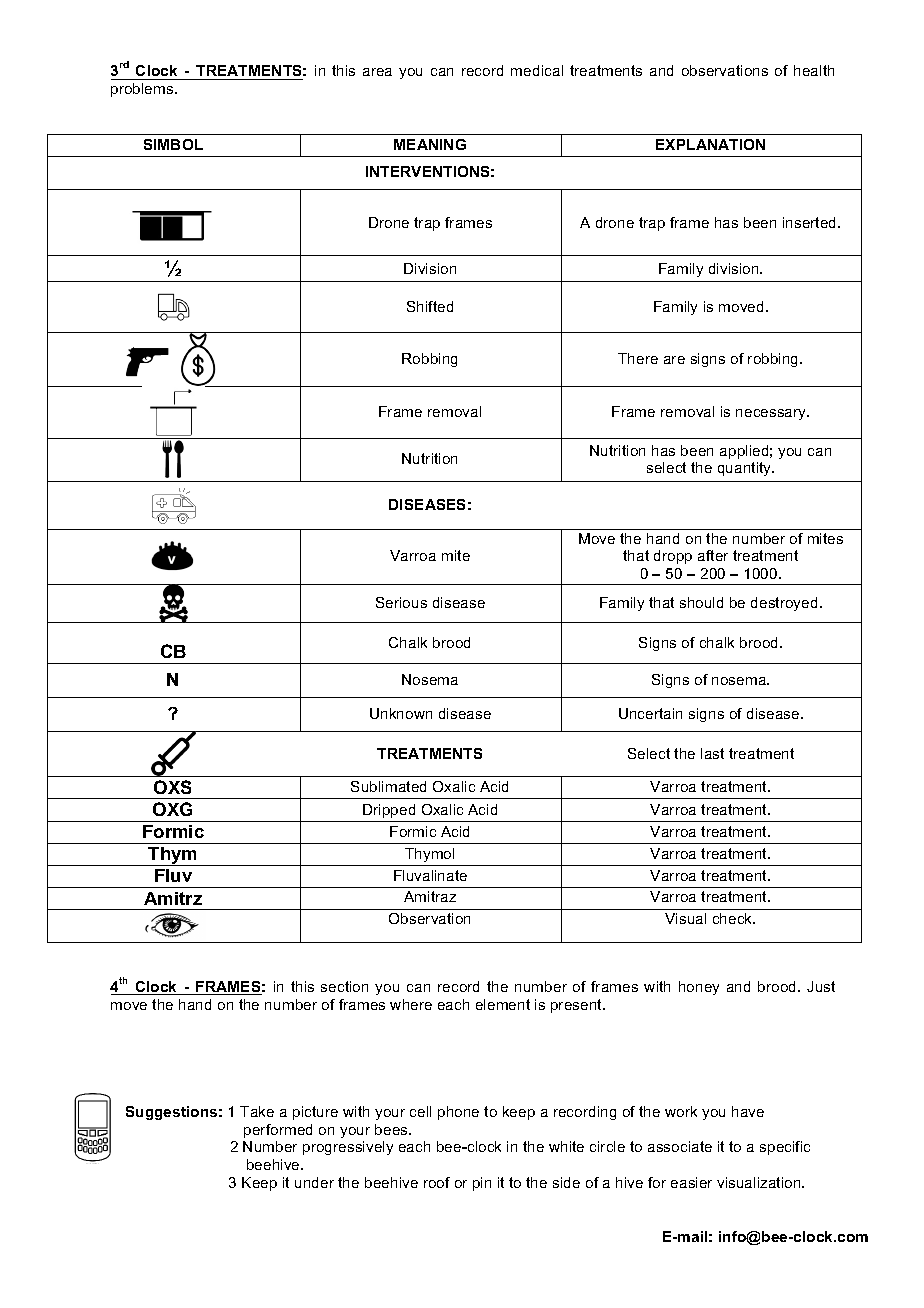 The height and width of the page is (1308, 924). What do you see at coordinates (701, 602) in the page?
I see `should` at bounding box center [701, 602].
